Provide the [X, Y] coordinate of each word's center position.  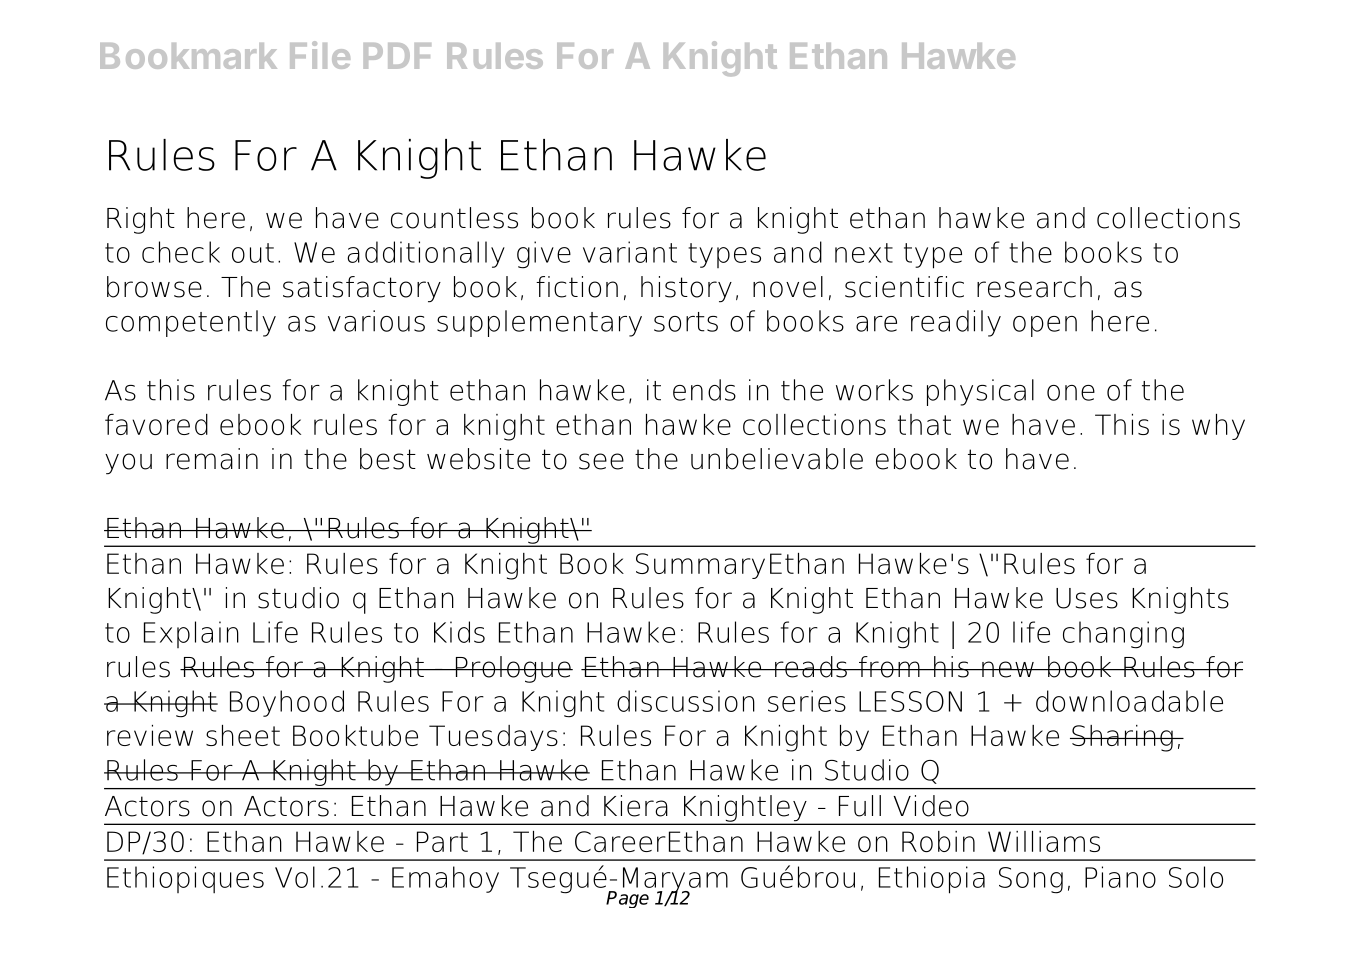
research [1034, 287]
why [1218, 427]
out [253, 253]
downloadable [1129, 701]
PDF [397, 56]
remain [212, 459]
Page [627, 899]
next [864, 253]
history [686, 289]
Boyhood [287, 703]
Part [442, 841]
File [320, 55]
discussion [686, 701]
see [601, 461]
